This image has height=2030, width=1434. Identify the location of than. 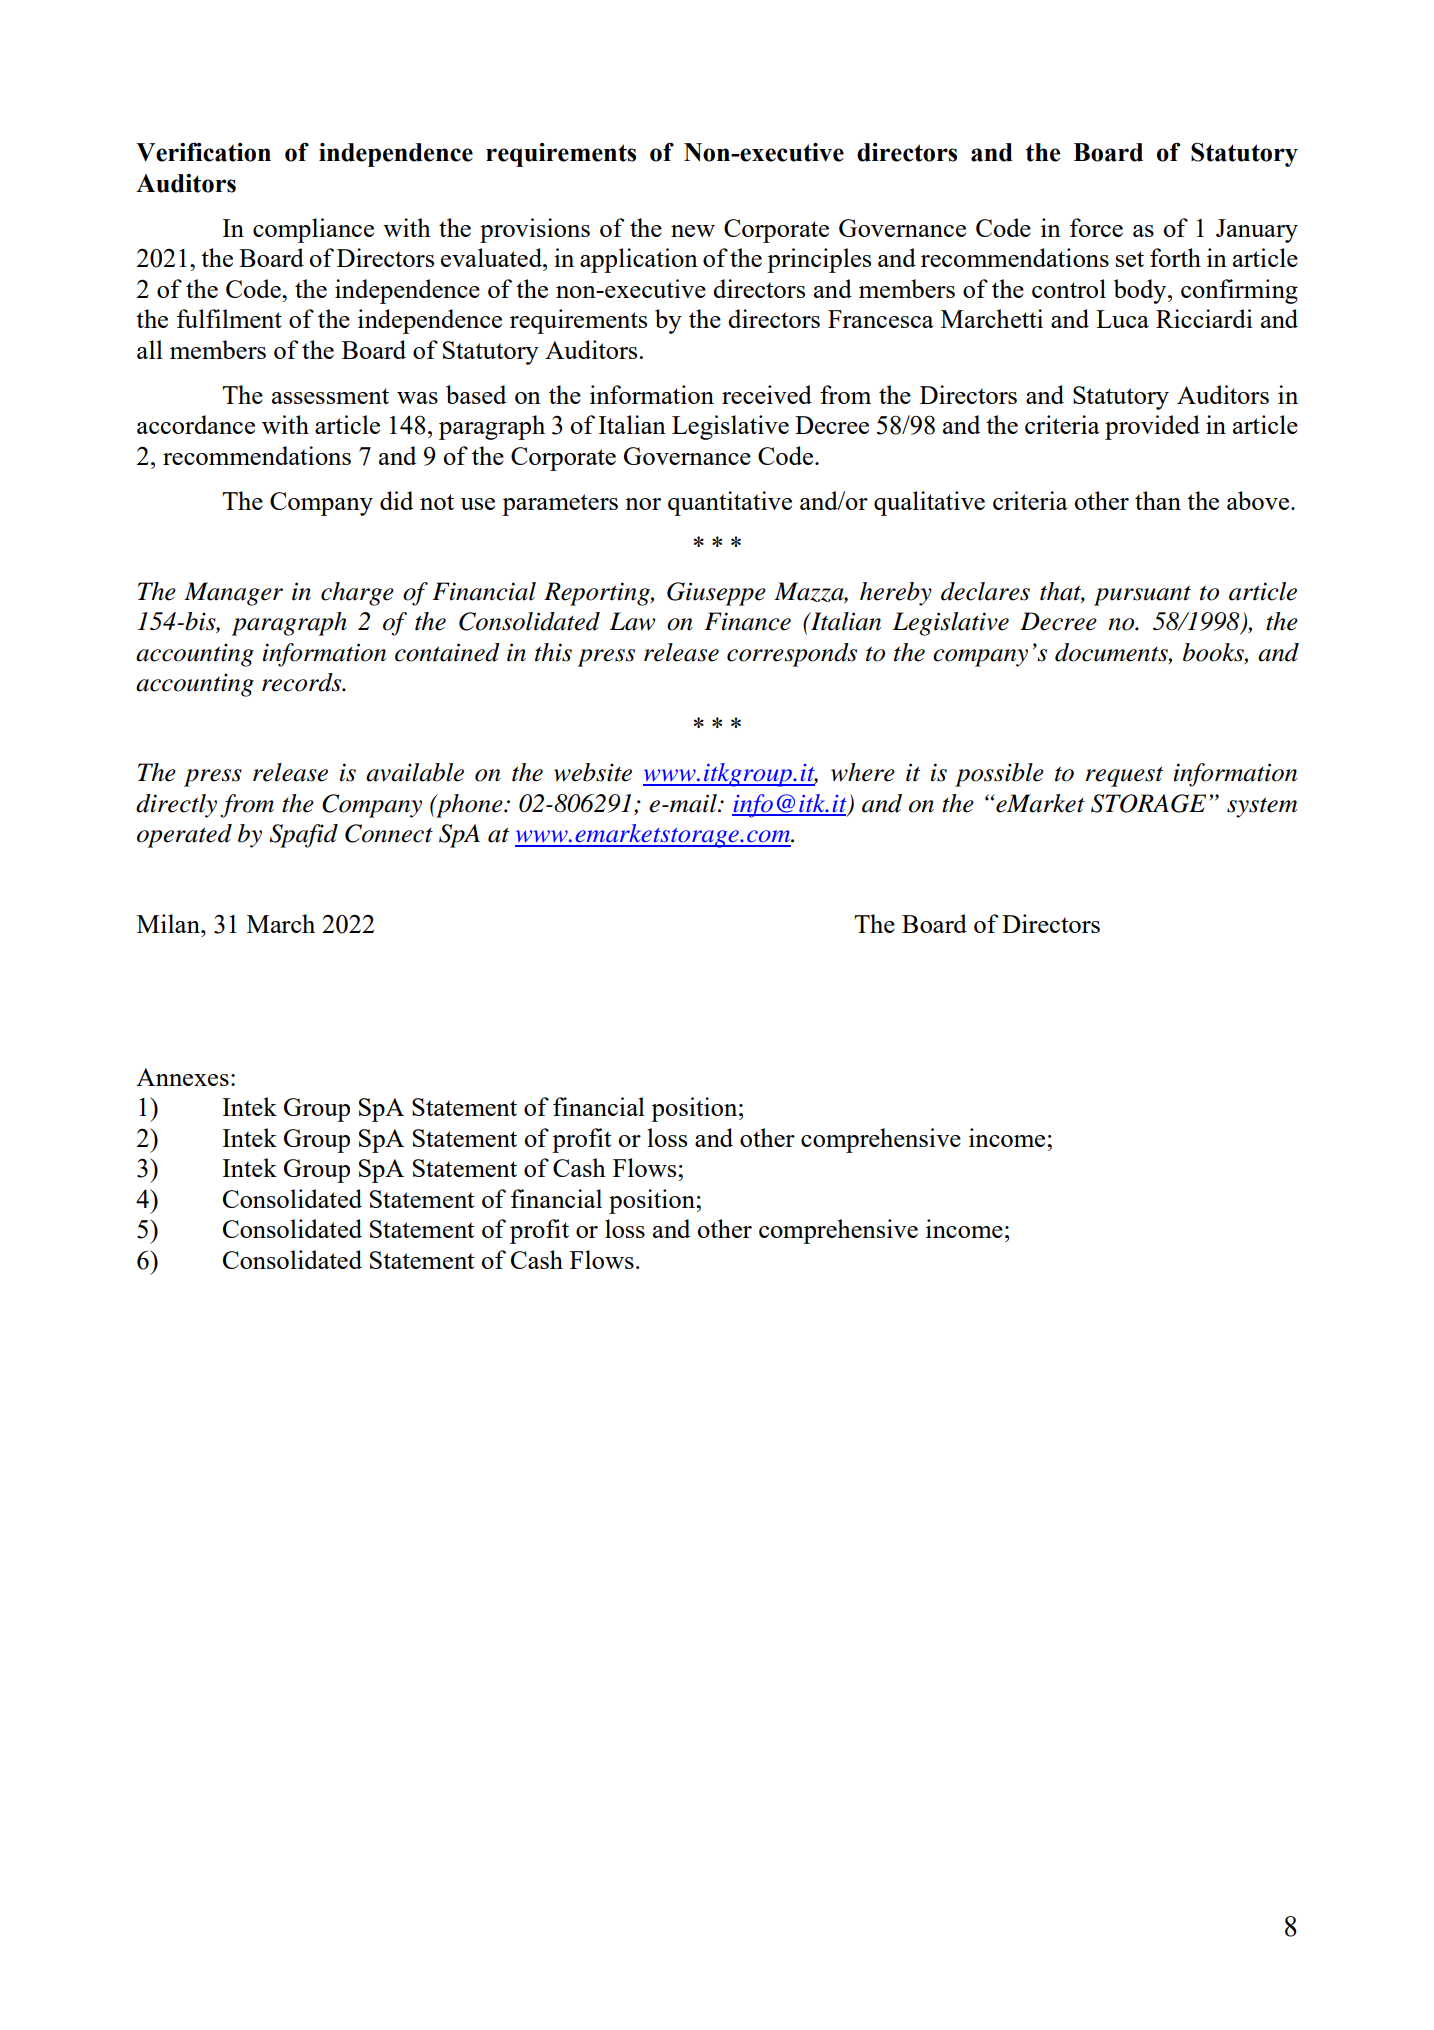
(1158, 500).
